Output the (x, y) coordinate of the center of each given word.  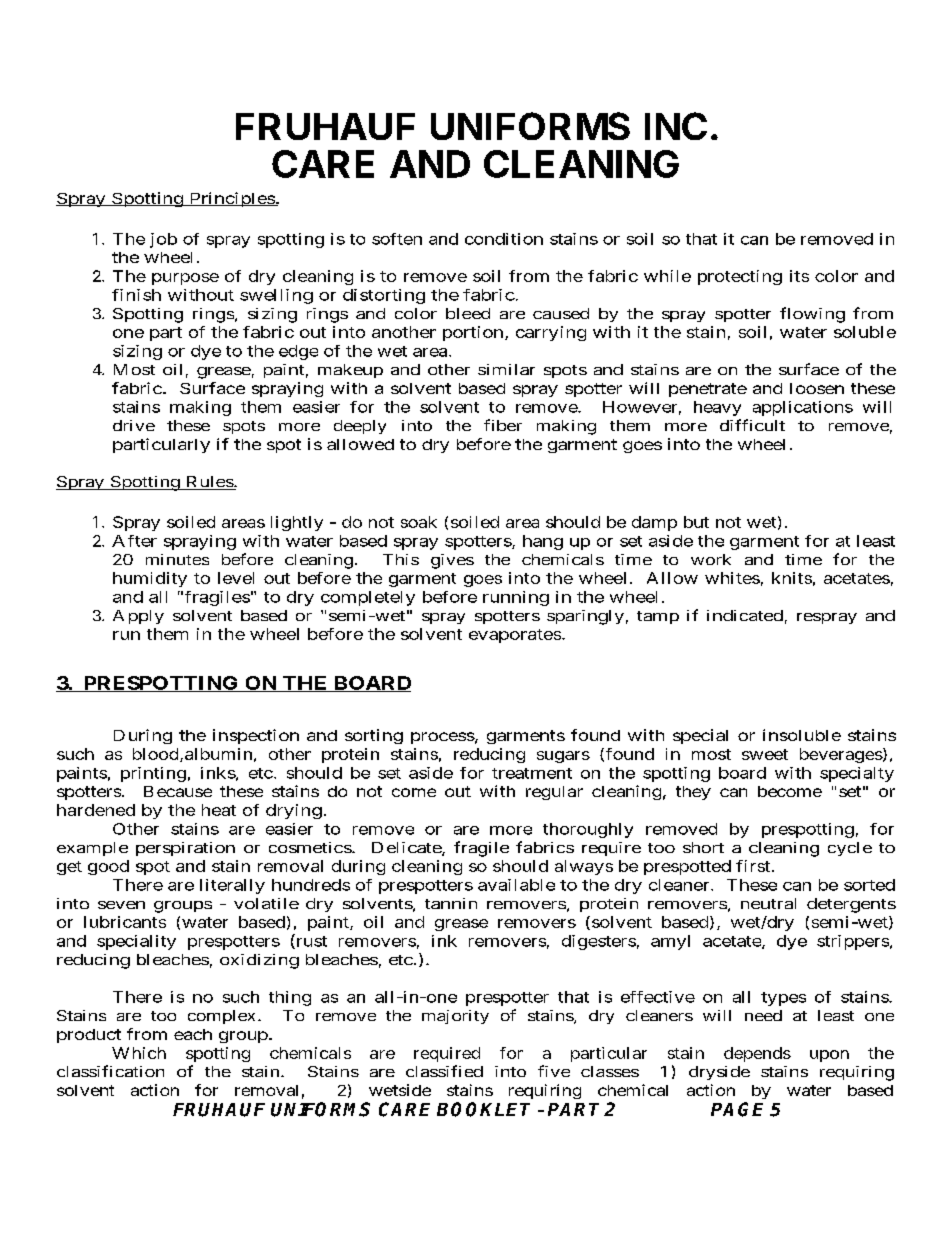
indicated (745, 615)
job (163, 240)
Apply (138, 617)
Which (139, 1053)
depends (757, 1054)
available (516, 885)
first (754, 866)
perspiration (185, 849)
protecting (740, 277)
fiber (503, 425)
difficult (752, 425)
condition (504, 239)
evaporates (515, 636)
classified (444, 1071)
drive (134, 425)
